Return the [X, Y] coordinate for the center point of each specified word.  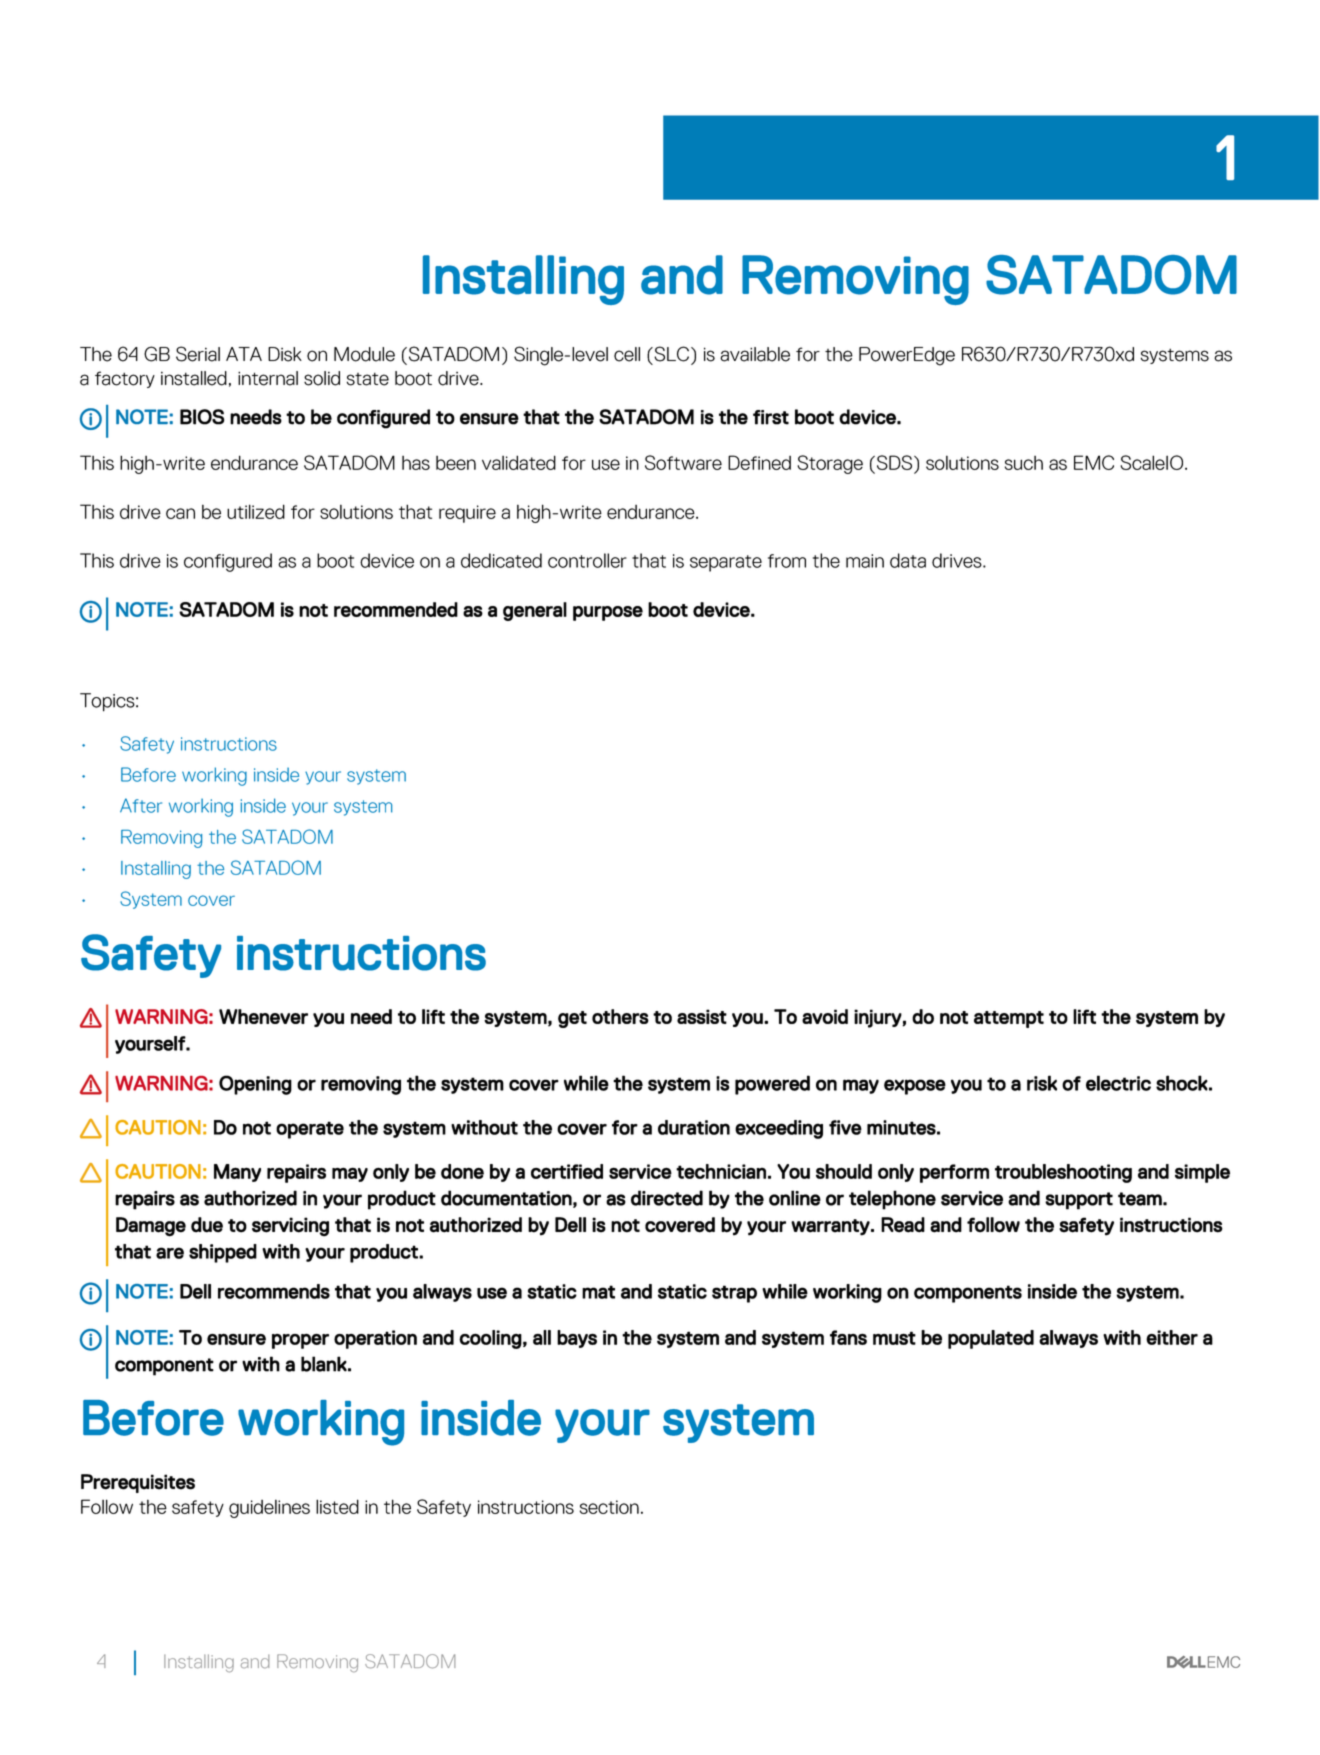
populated [991, 1339]
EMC [1094, 462]
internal [268, 378]
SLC [671, 354]
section [609, 1507]
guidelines [269, 1508]
